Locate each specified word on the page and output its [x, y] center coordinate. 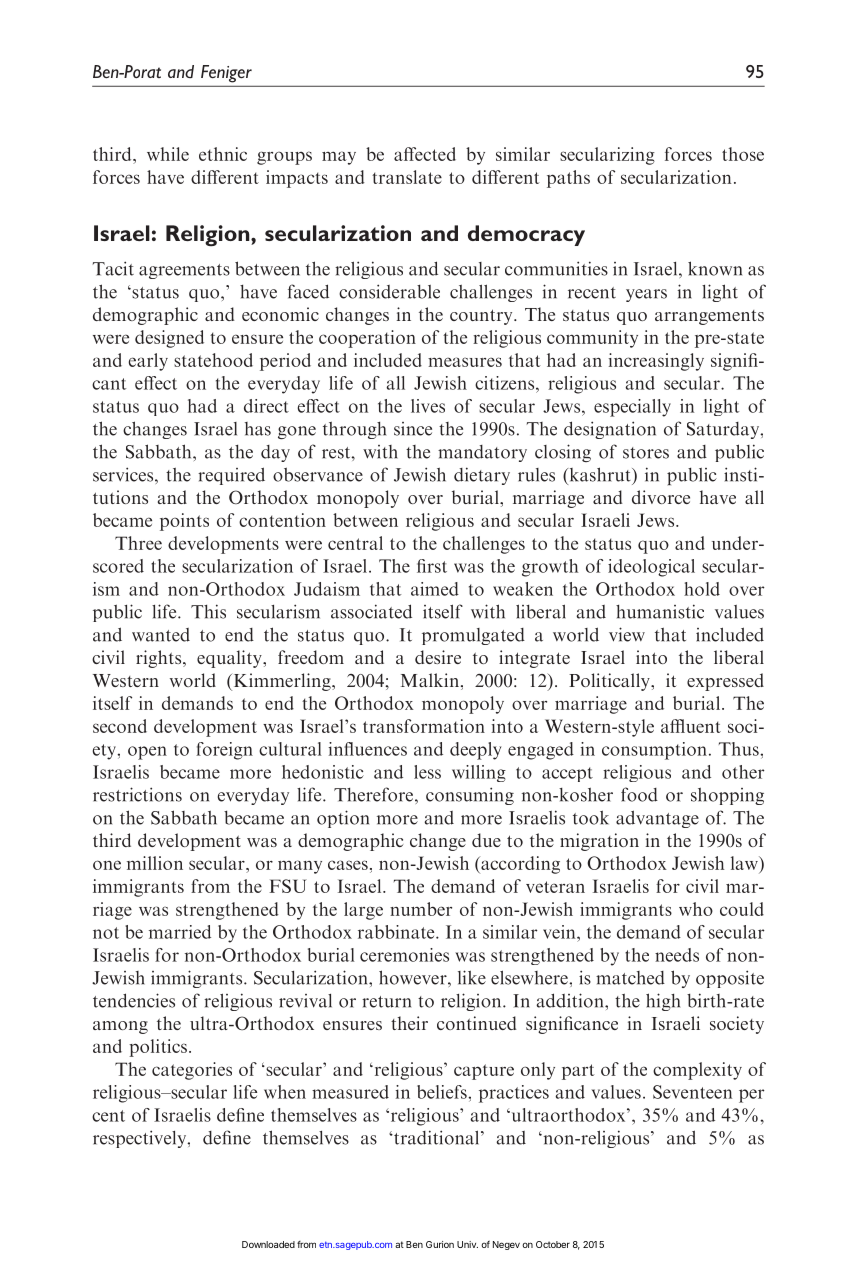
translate [407, 177]
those [743, 154]
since [413, 429]
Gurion [440, 1244]
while [168, 154]
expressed [725, 682]
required [231, 476]
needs [677, 955]
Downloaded [268, 1244]
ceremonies [404, 955]
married [180, 932]
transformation [424, 726]
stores [646, 453]
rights [160, 659]
